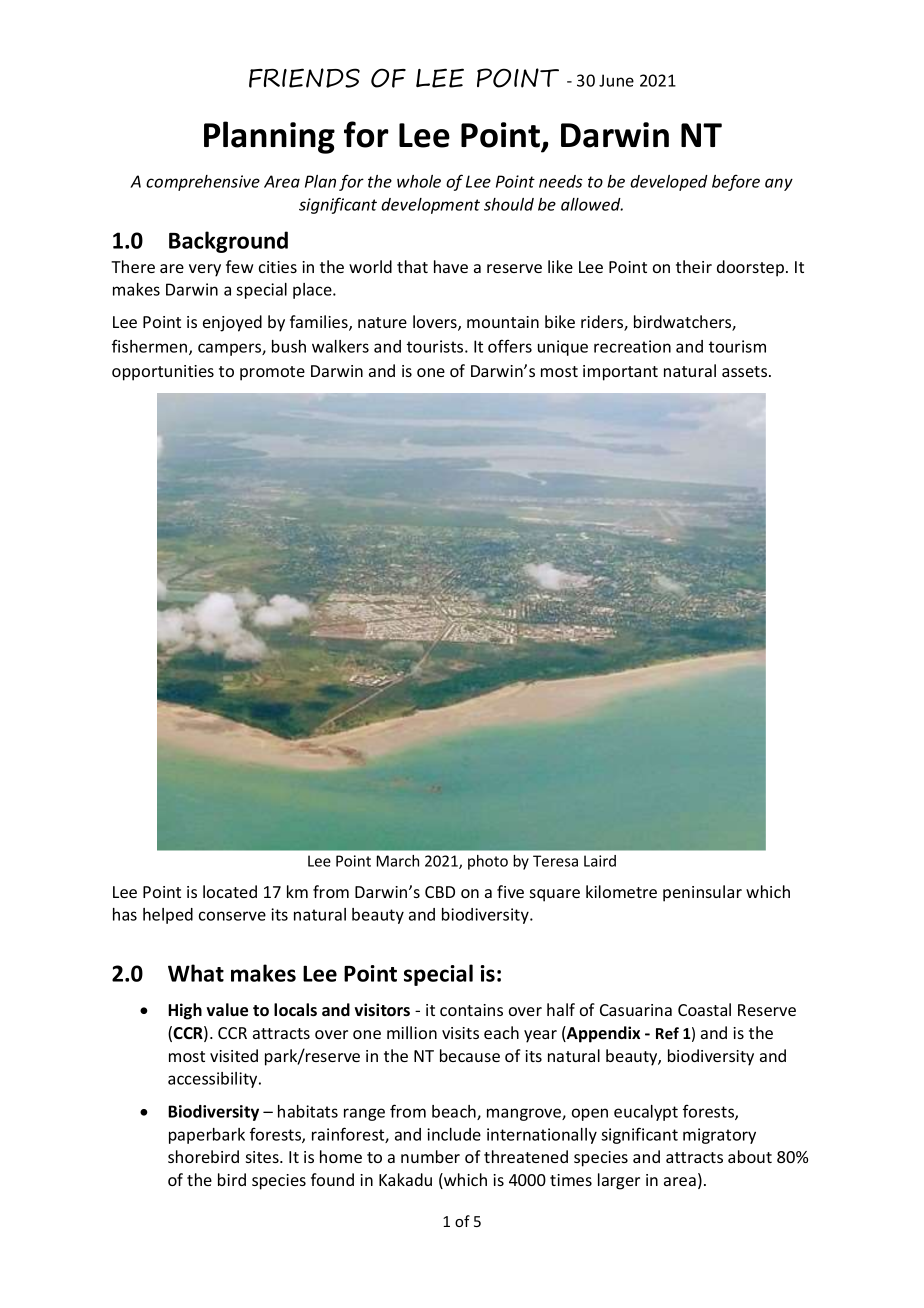 The image size is (924, 1308). What do you see at coordinates (600, 861) in the image?
I see `Laird` at bounding box center [600, 861].
